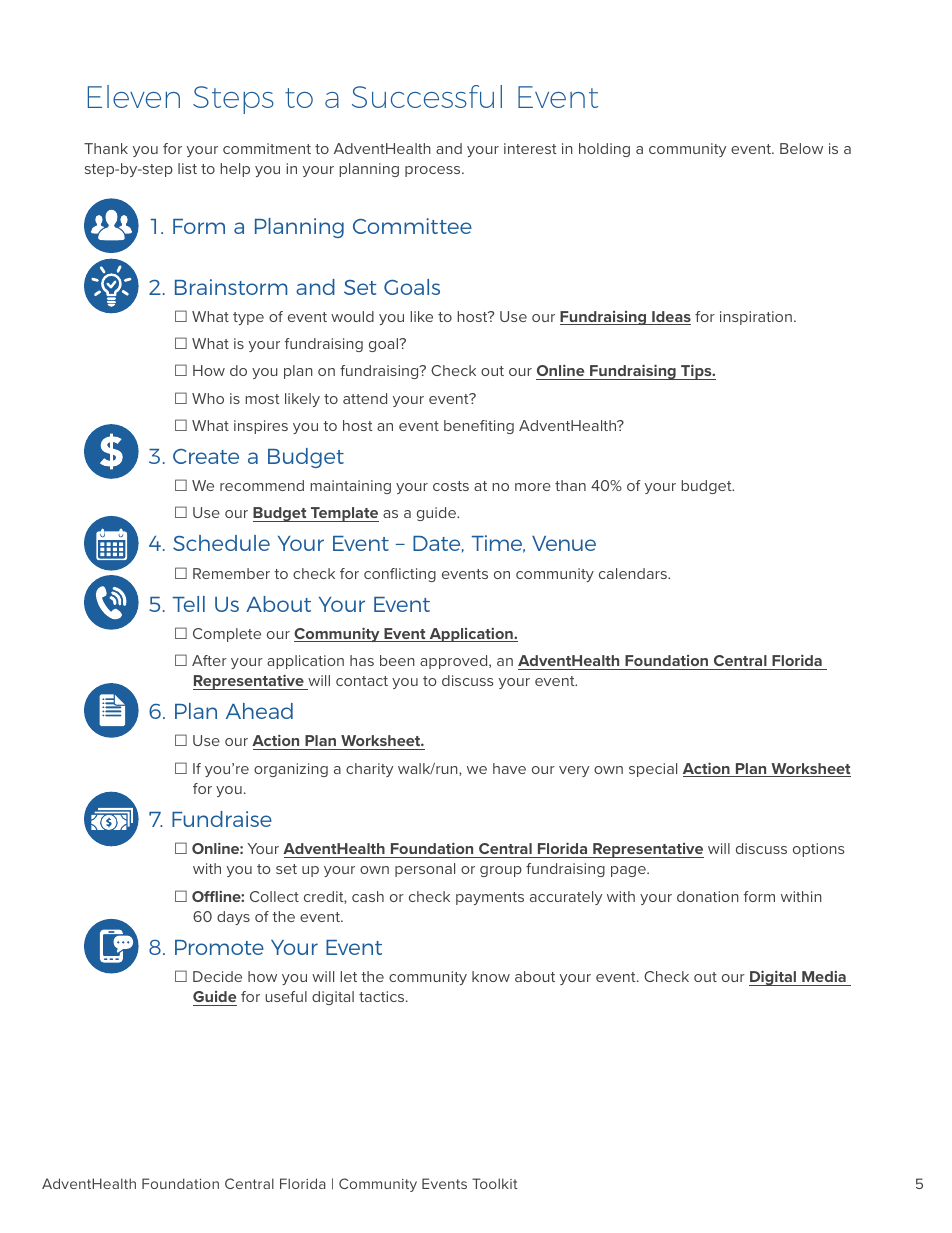 This screenshot has width=952, height=1233. What do you see at coordinates (801, 148) in the screenshot?
I see `Below` at bounding box center [801, 148].
